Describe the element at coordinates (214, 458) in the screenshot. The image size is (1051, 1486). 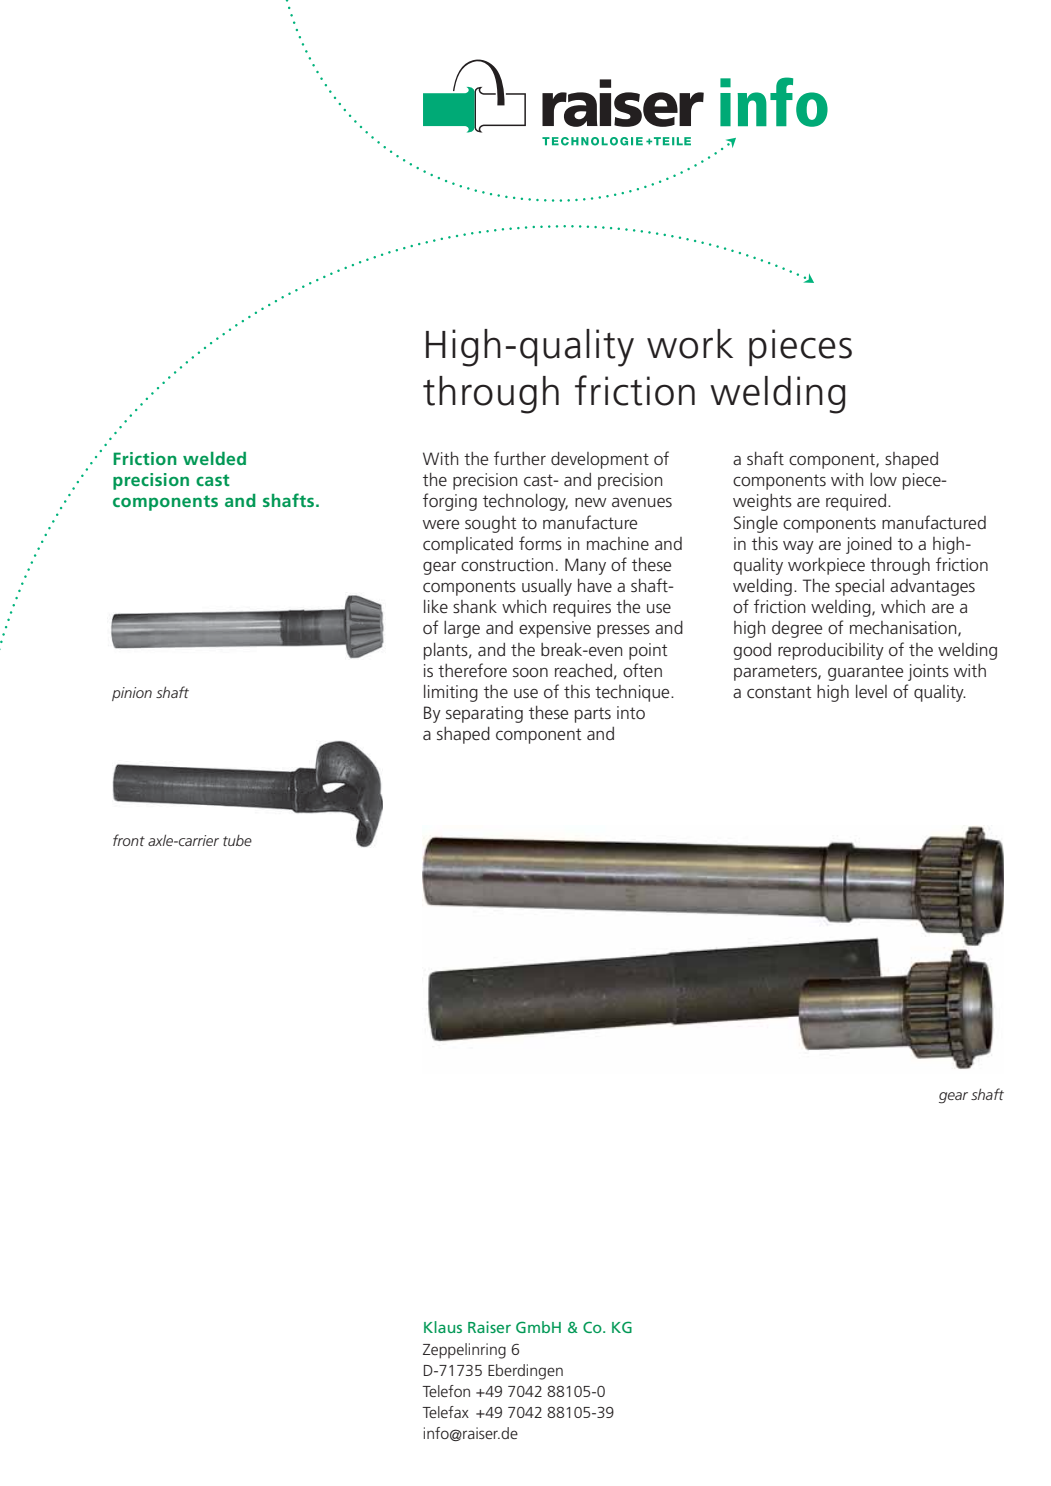
I see `welded` at that location.
